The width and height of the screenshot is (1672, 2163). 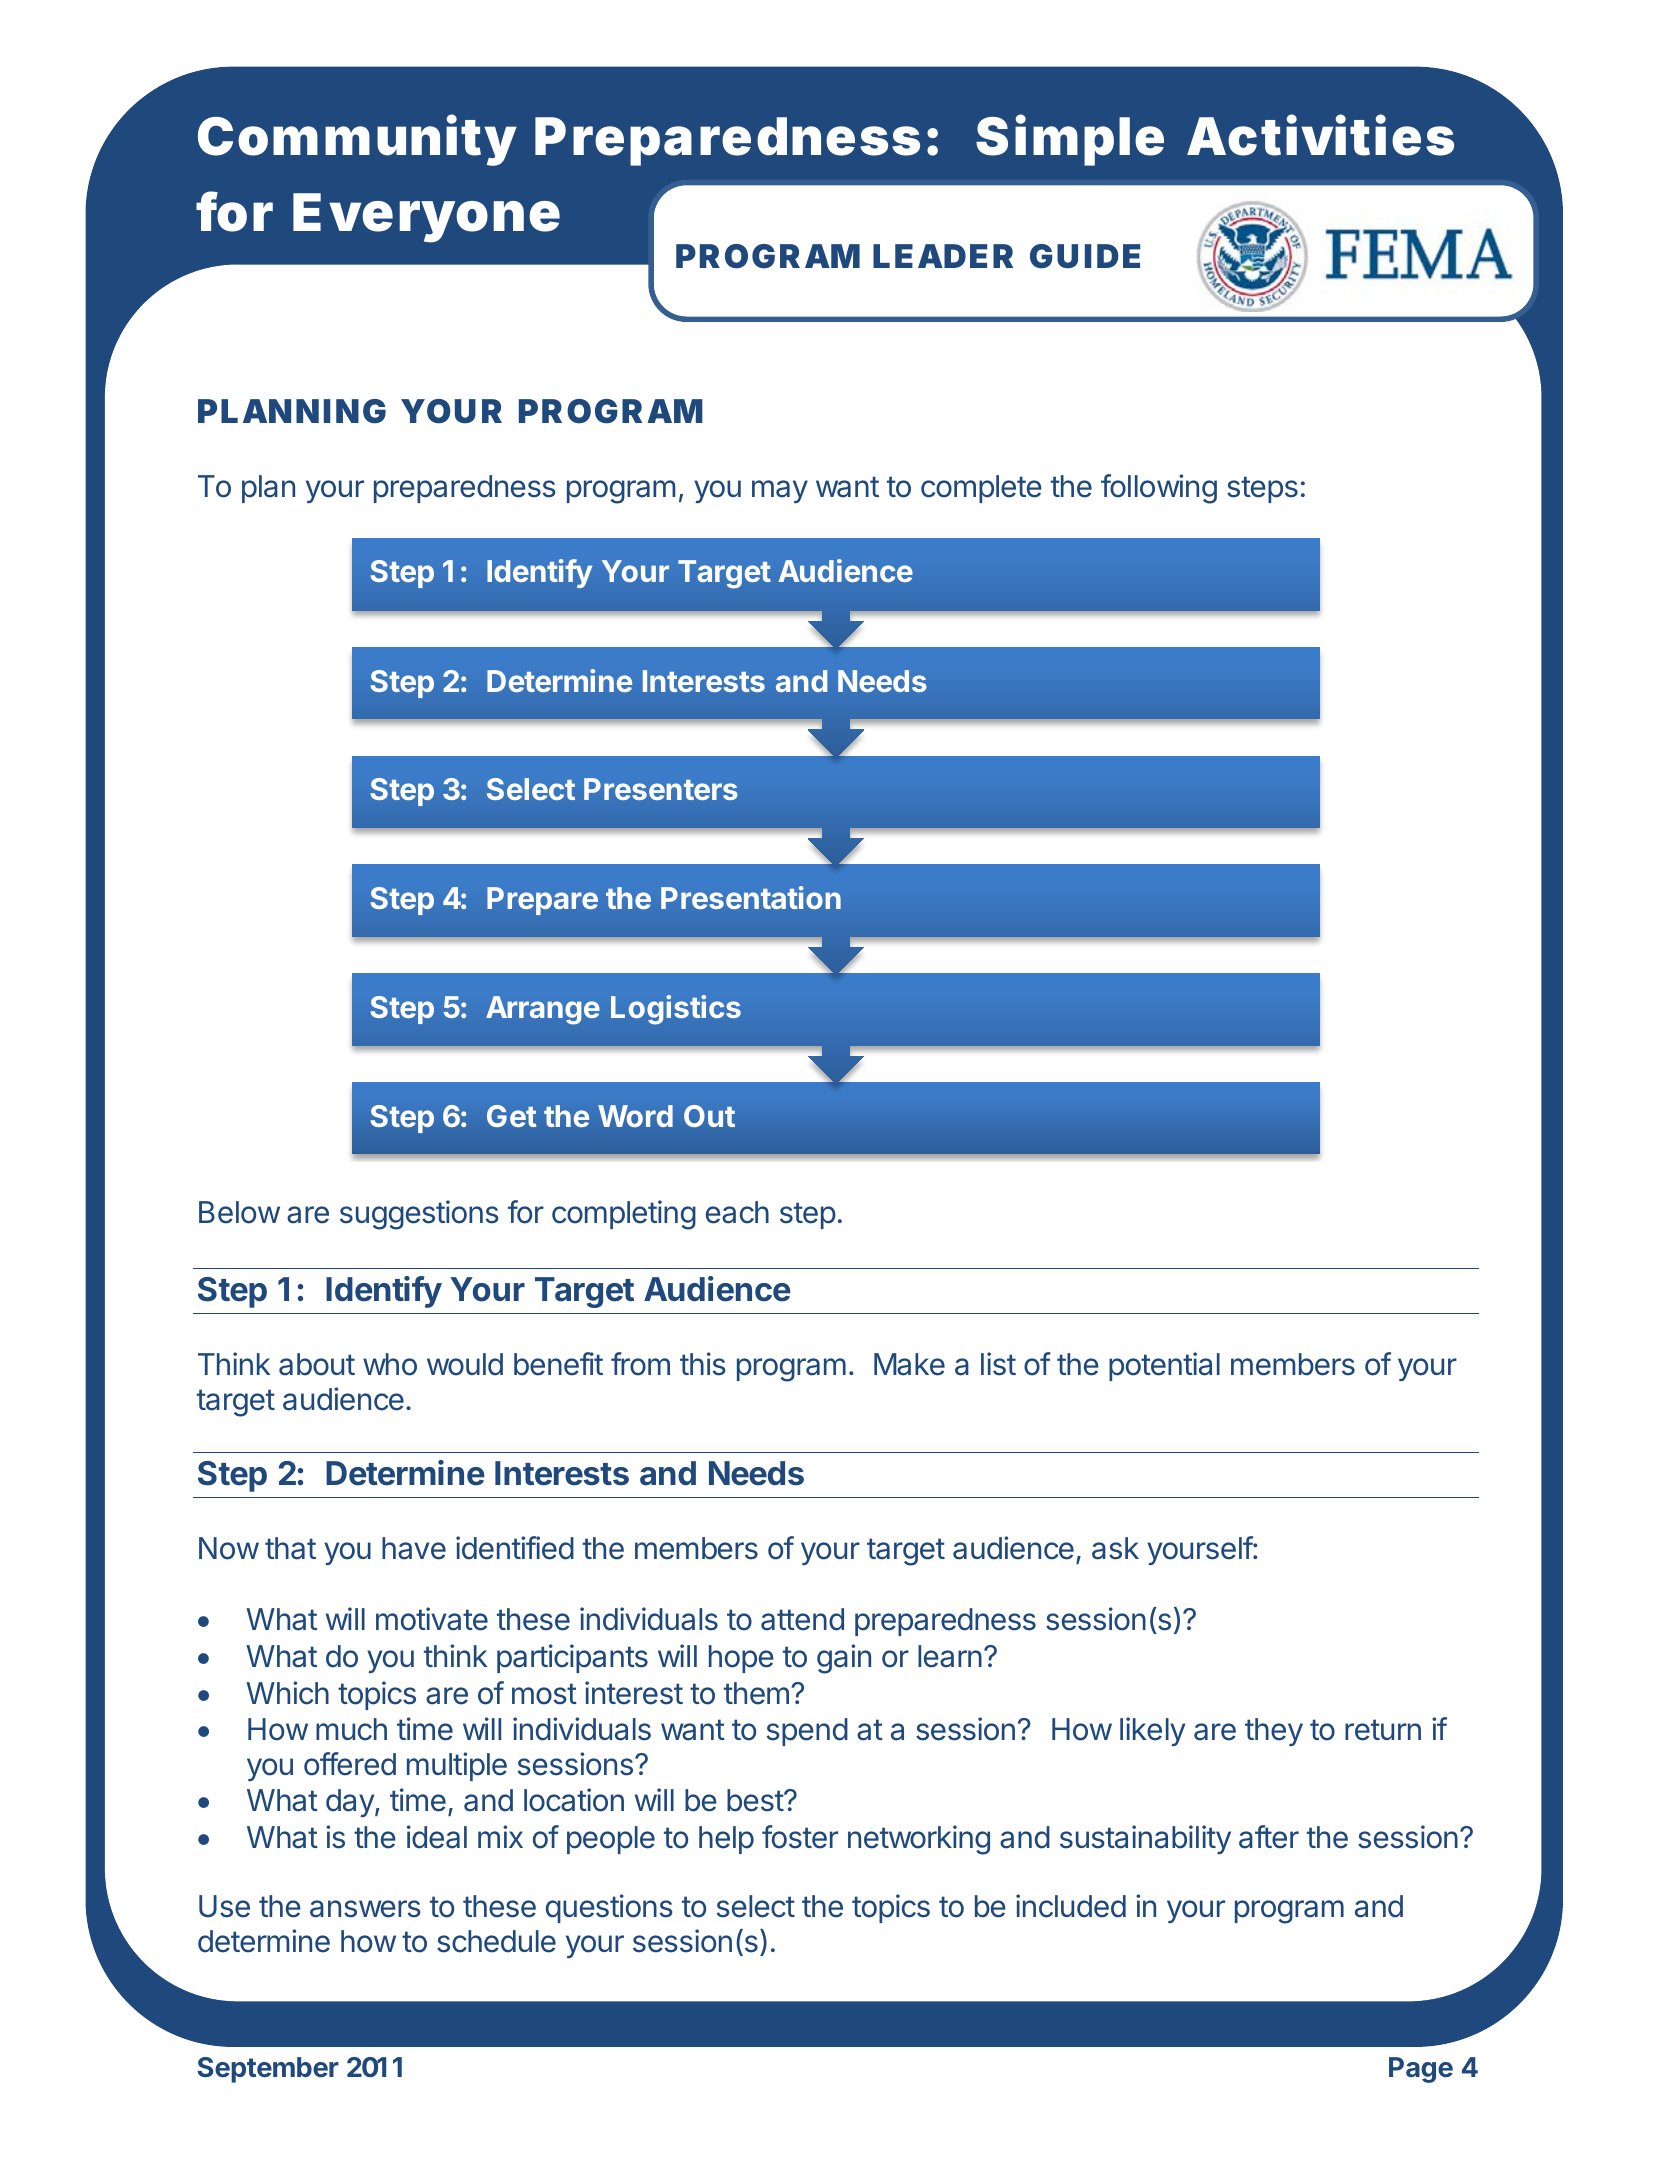 I want to click on Activities, so click(x=1320, y=135).
